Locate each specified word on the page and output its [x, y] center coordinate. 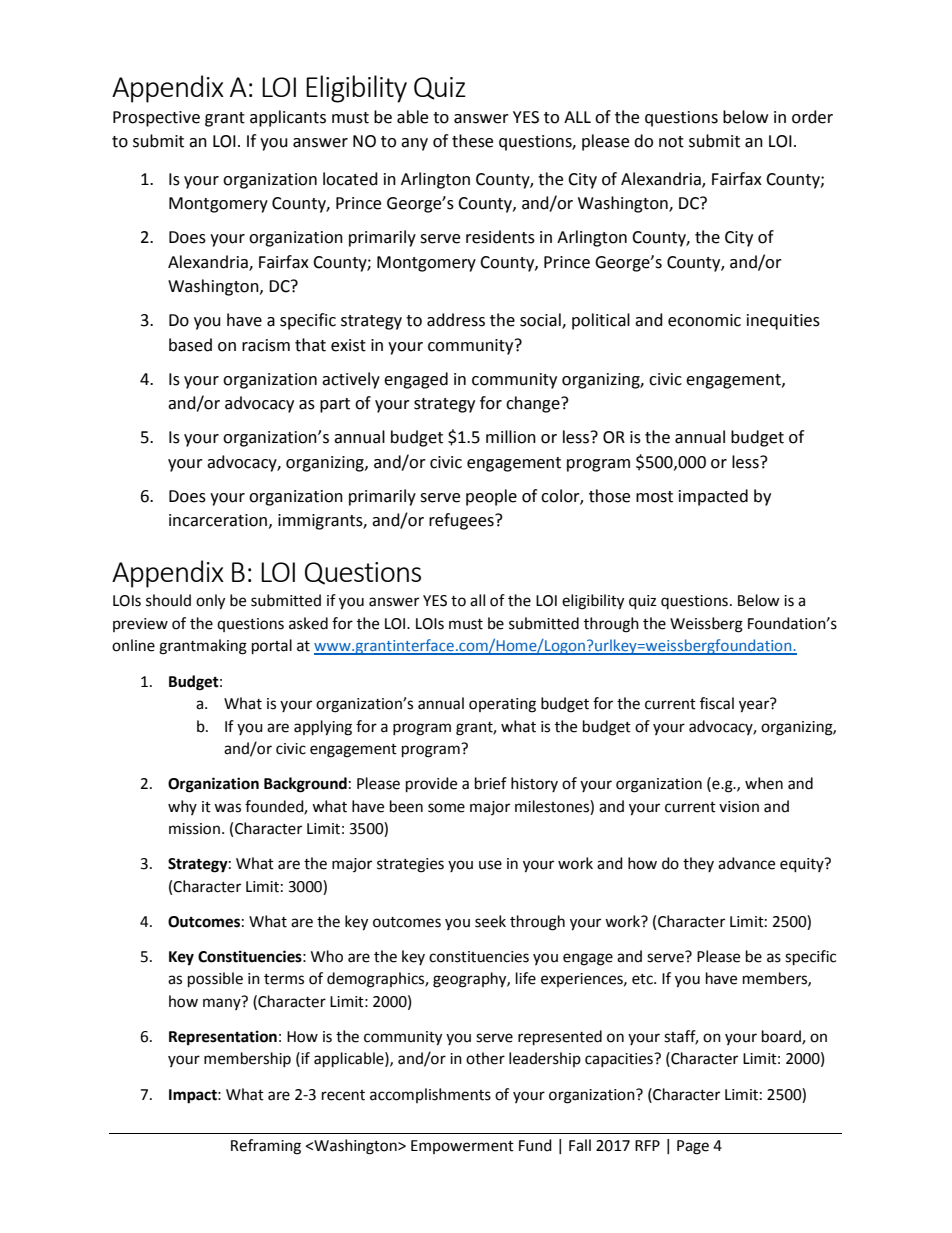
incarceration [218, 520]
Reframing [266, 1147]
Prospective [156, 119]
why [182, 807]
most [654, 497]
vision [739, 807]
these [472, 141]
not [671, 142]
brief [491, 783]
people [491, 497]
